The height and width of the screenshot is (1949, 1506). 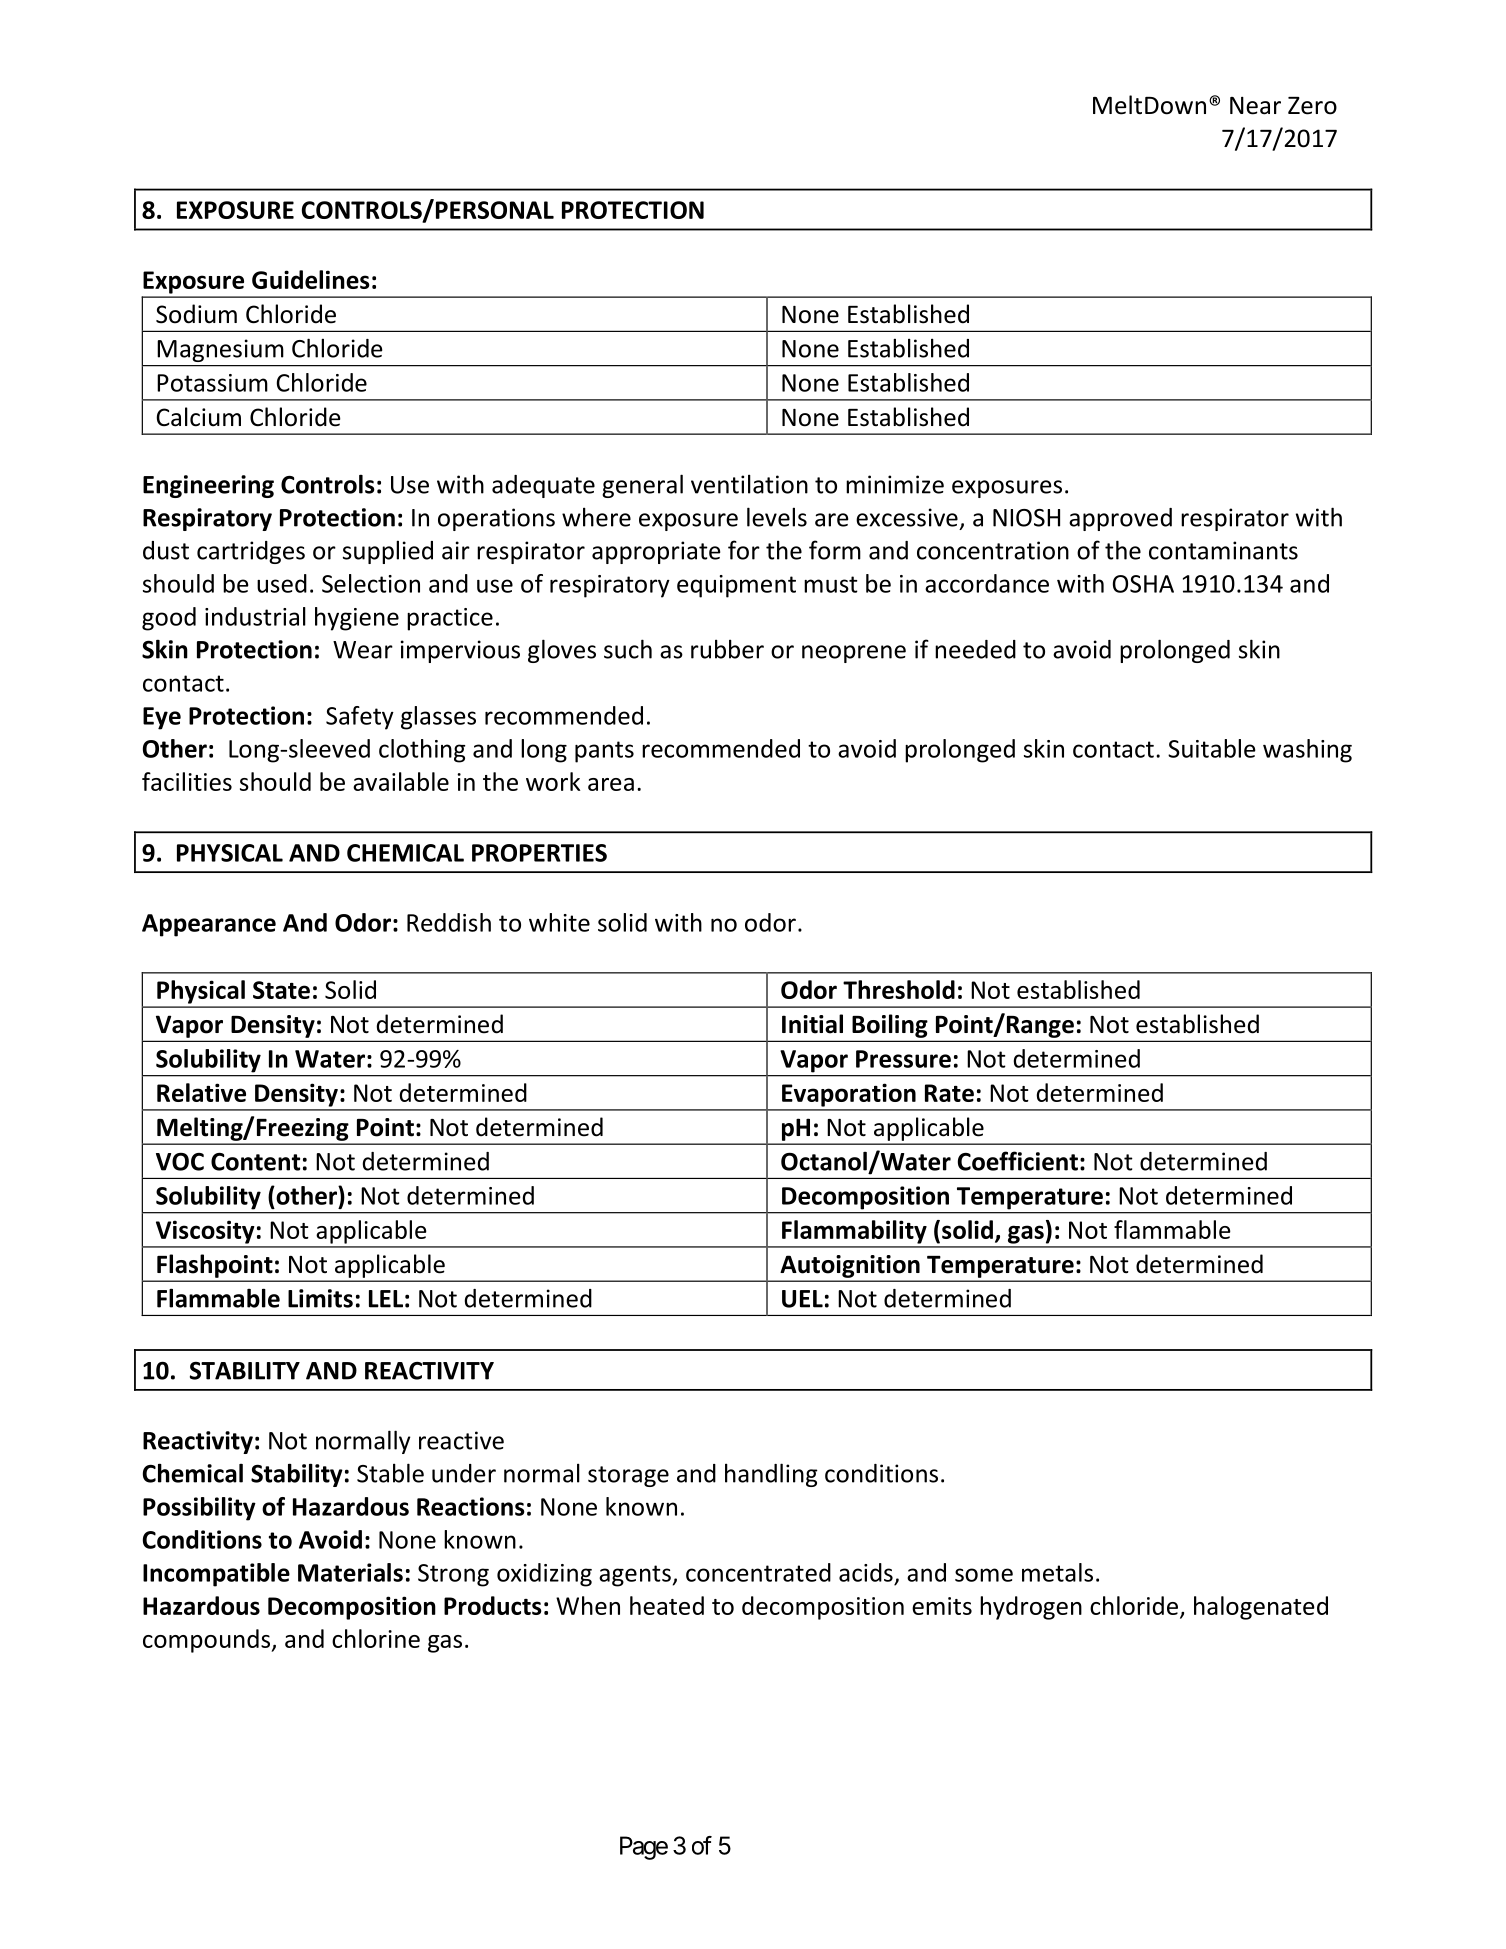 What do you see at coordinates (611, 784) in the screenshot?
I see `area` at bounding box center [611, 784].
